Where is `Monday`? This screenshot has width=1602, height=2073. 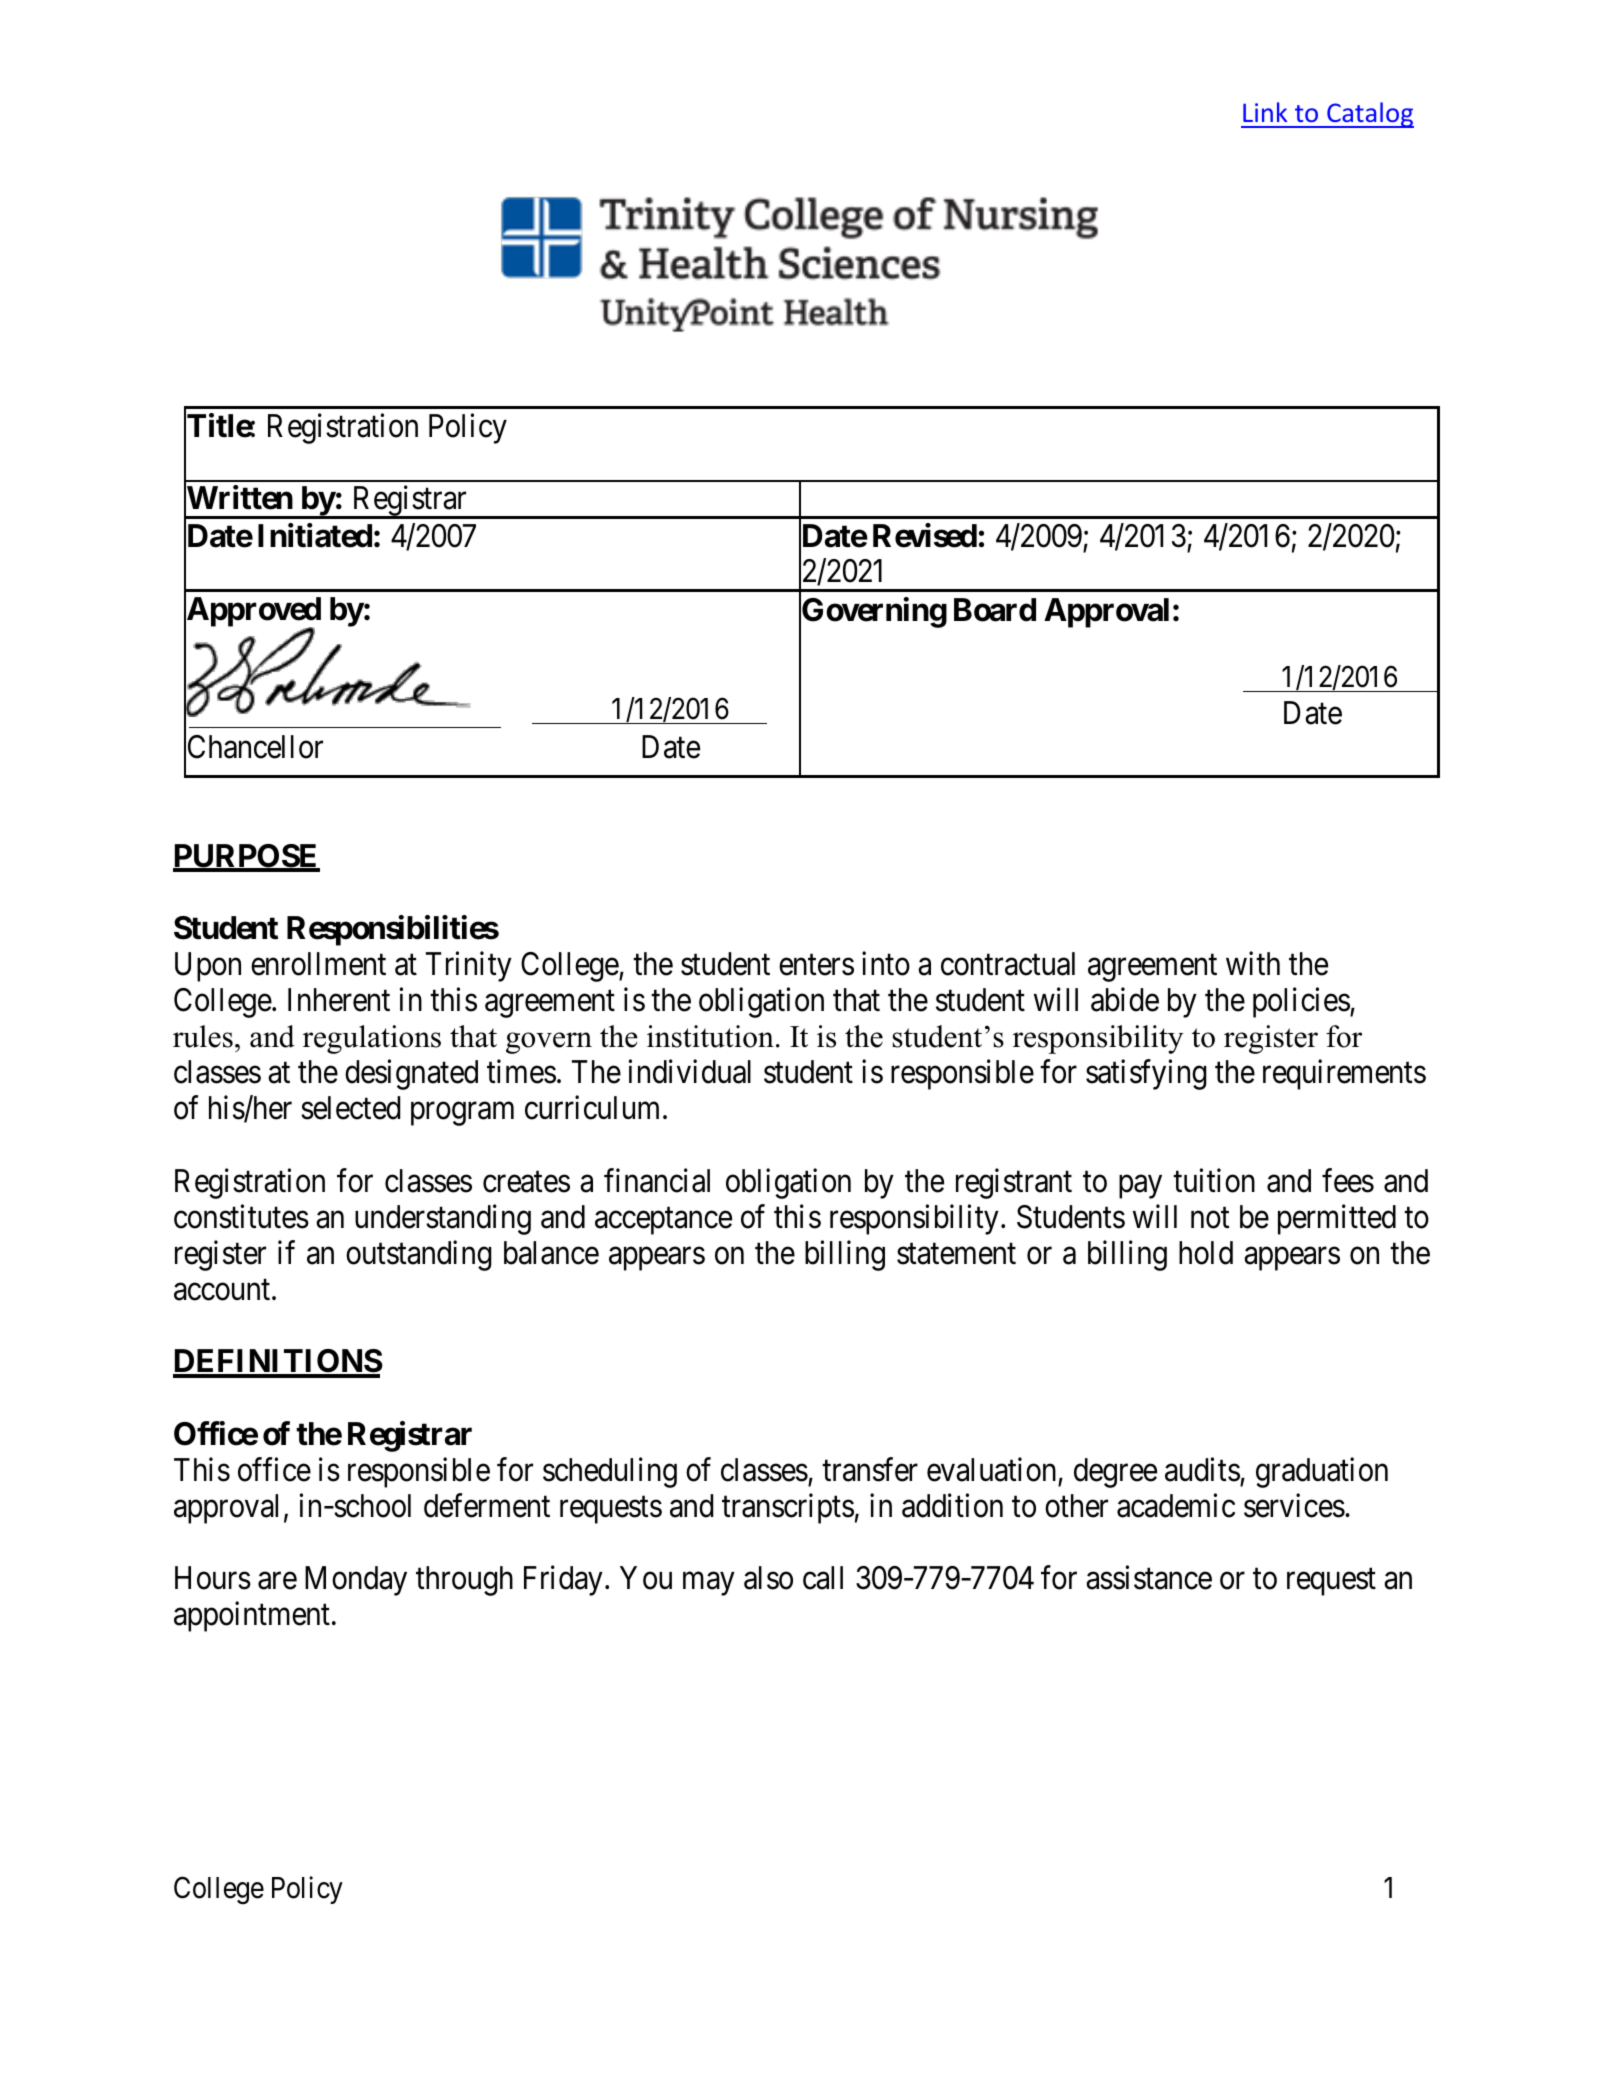
Monday is located at coordinates (356, 1581).
